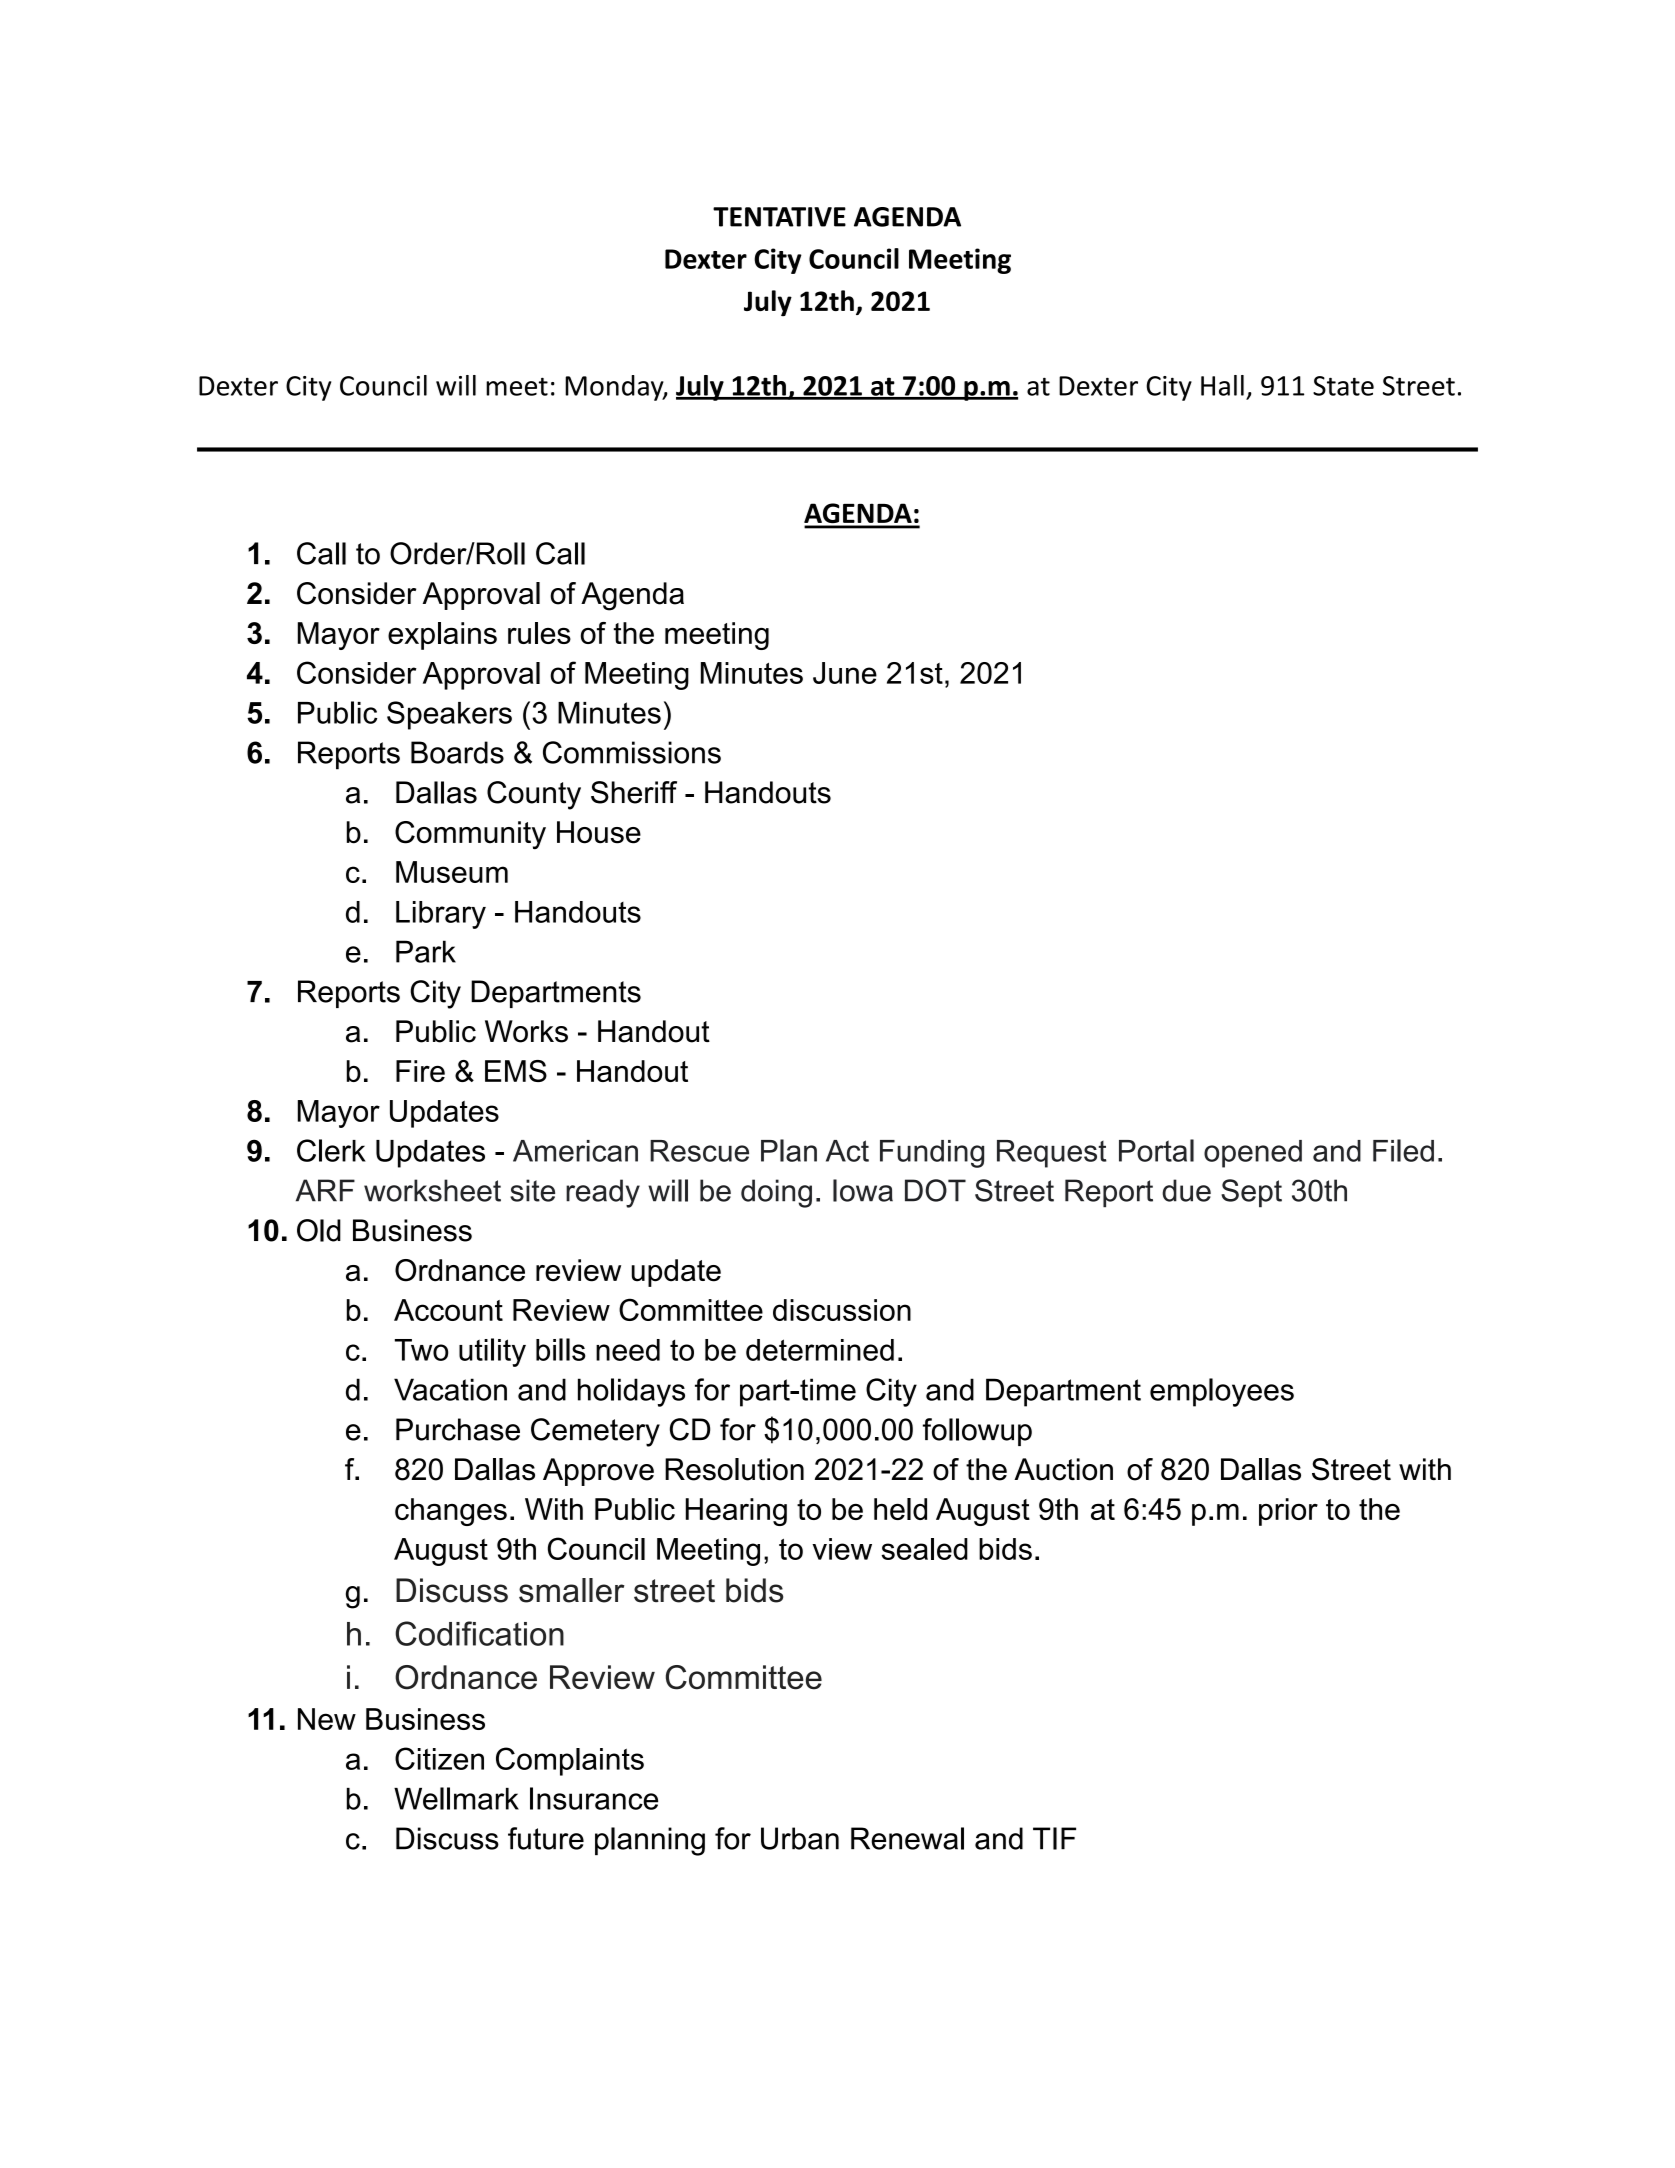 This image has width=1675, height=2168. I want to click on determined, so click(820, 1350).
